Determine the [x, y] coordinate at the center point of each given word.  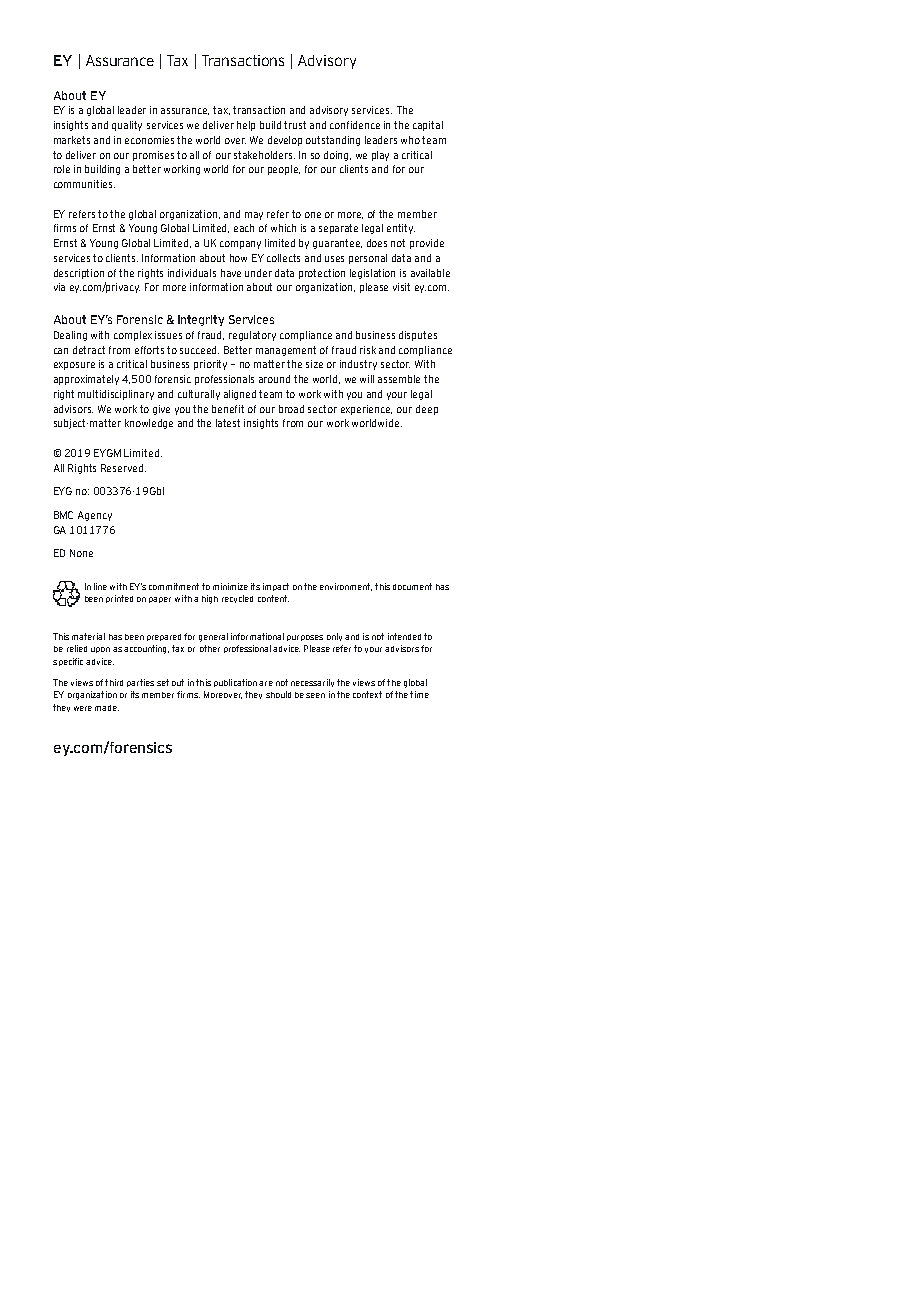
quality [127, 126]
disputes [418, 336]
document [412, 586]
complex [133, 336]
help [246, 126]
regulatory [252, 336]
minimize [230, 586]
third [114, 682]
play [380, 156]
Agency [95, 516]
